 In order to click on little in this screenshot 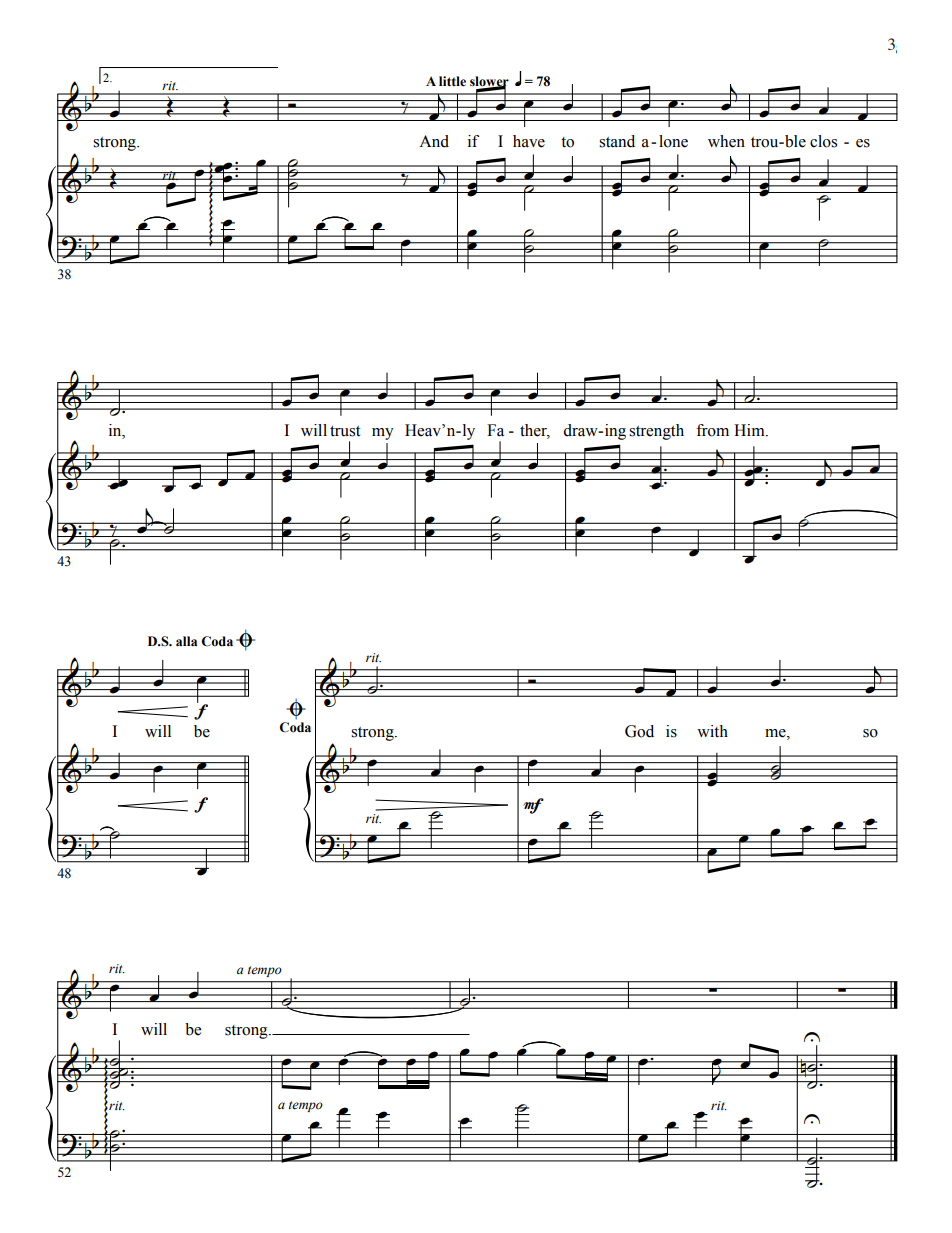, I will do `click(452, 81)`.
